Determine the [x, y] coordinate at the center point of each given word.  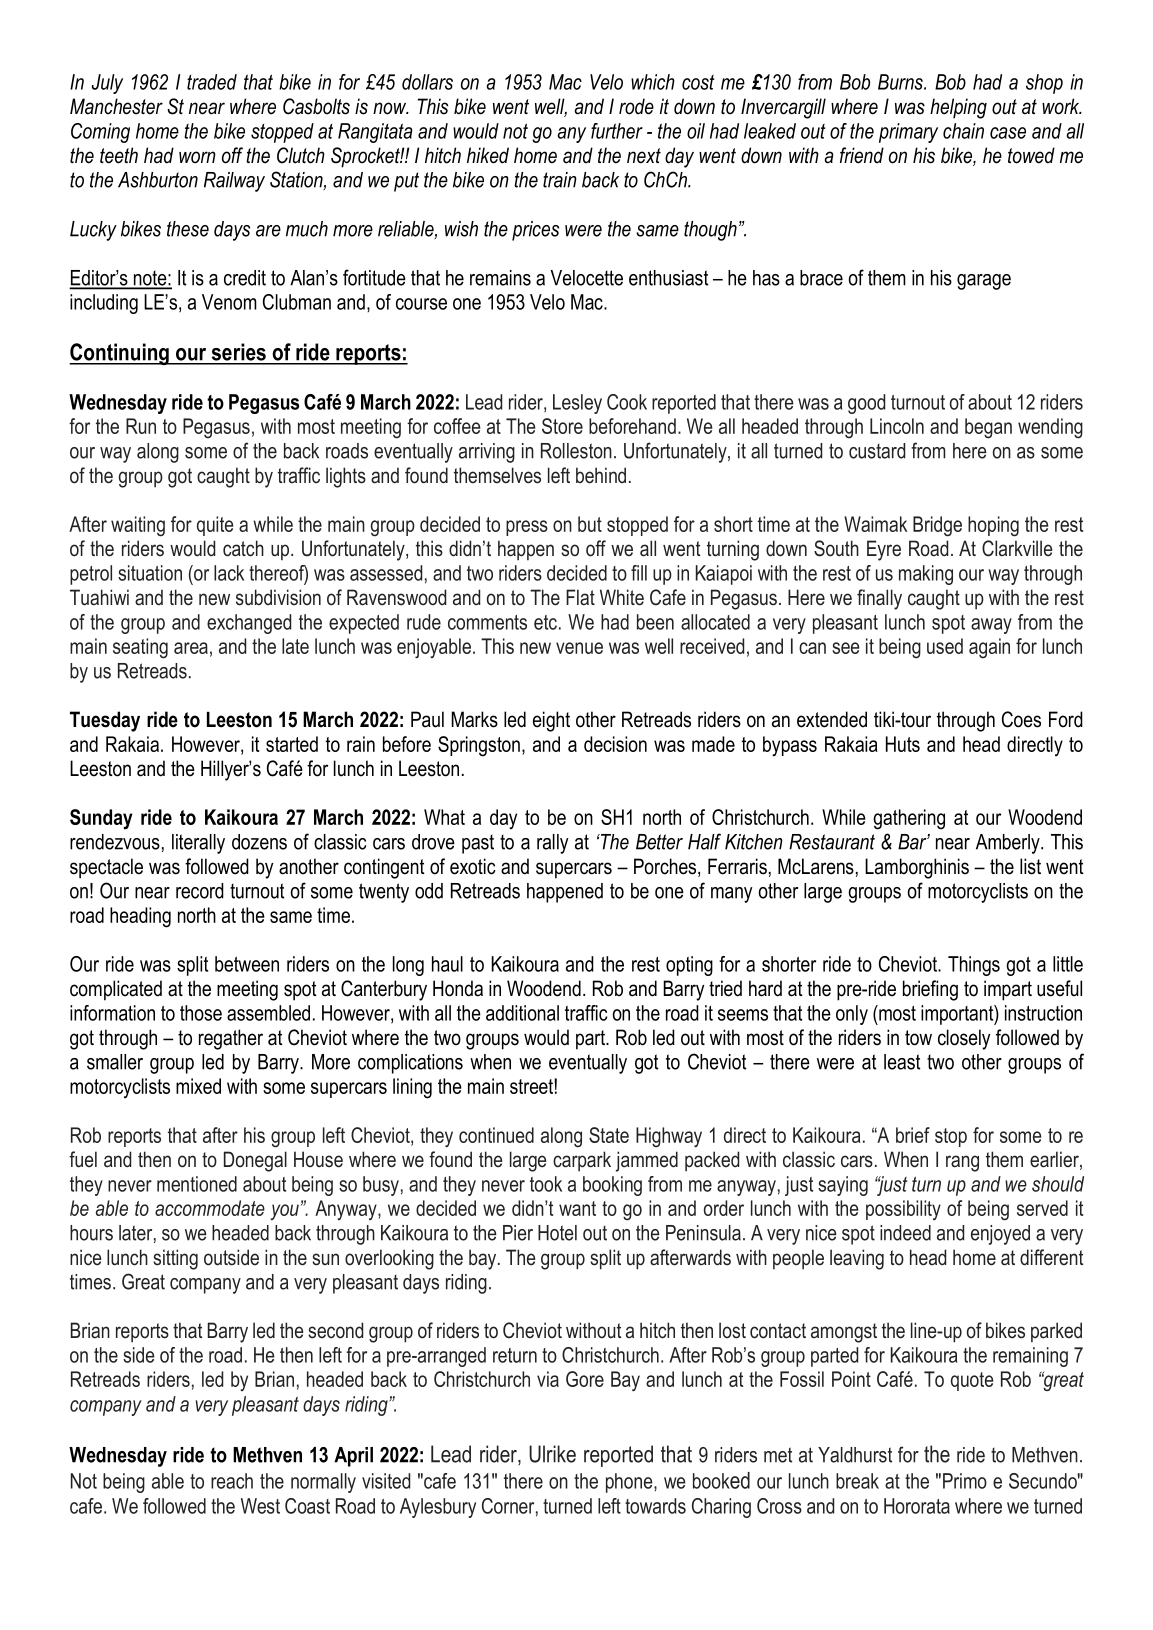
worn [197, 157]
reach [232, 1481]
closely [964, 1039]
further [617, 131]
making [926, 575]
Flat [580, 597]
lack [229, 573]
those [201, 1013]
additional [522, 1013]
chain [963, 131]
